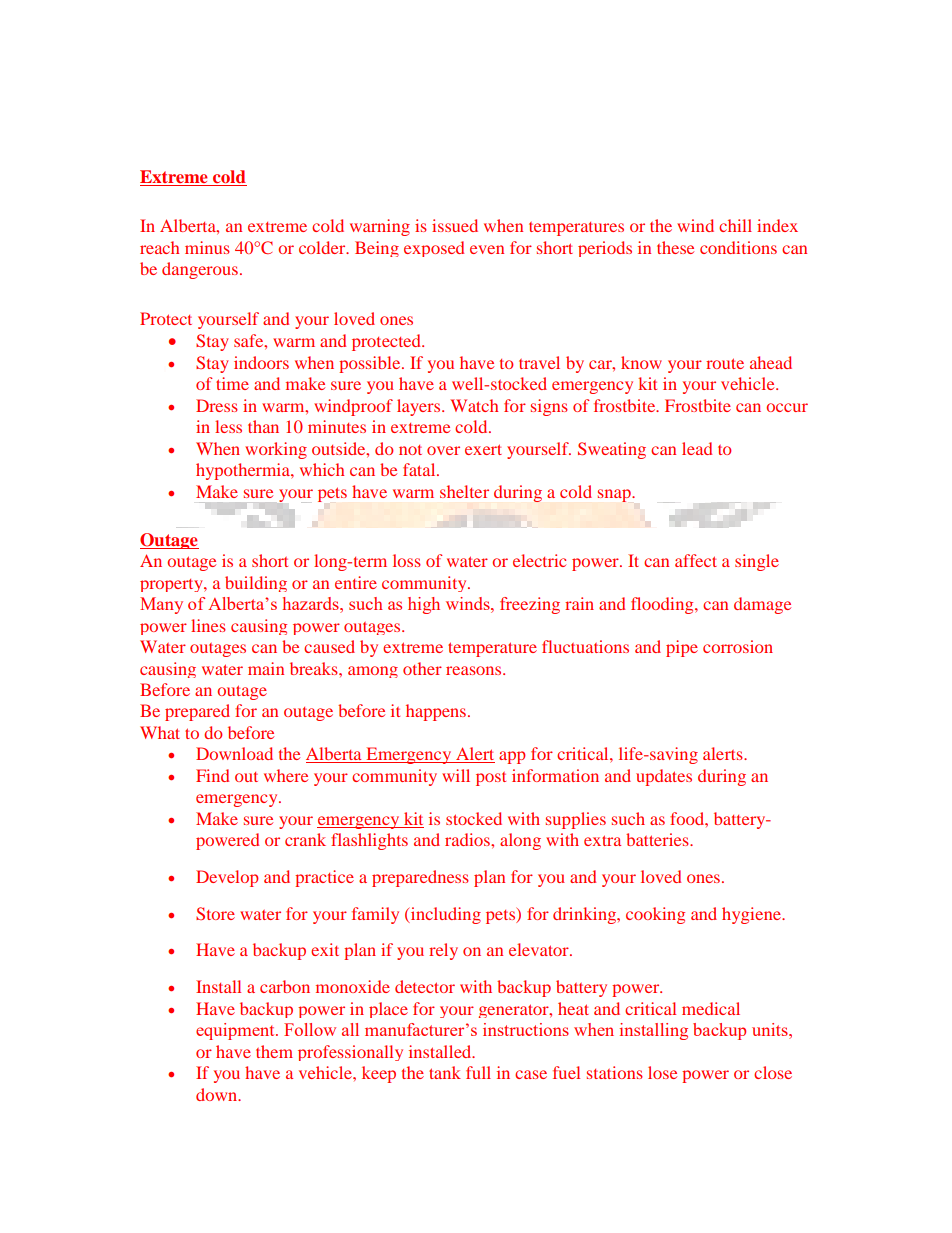 This screenshot has height=1233, width=952. Describe the element at coordinates (236, 1031) in the screenshot. I see `equipment` at that location.
